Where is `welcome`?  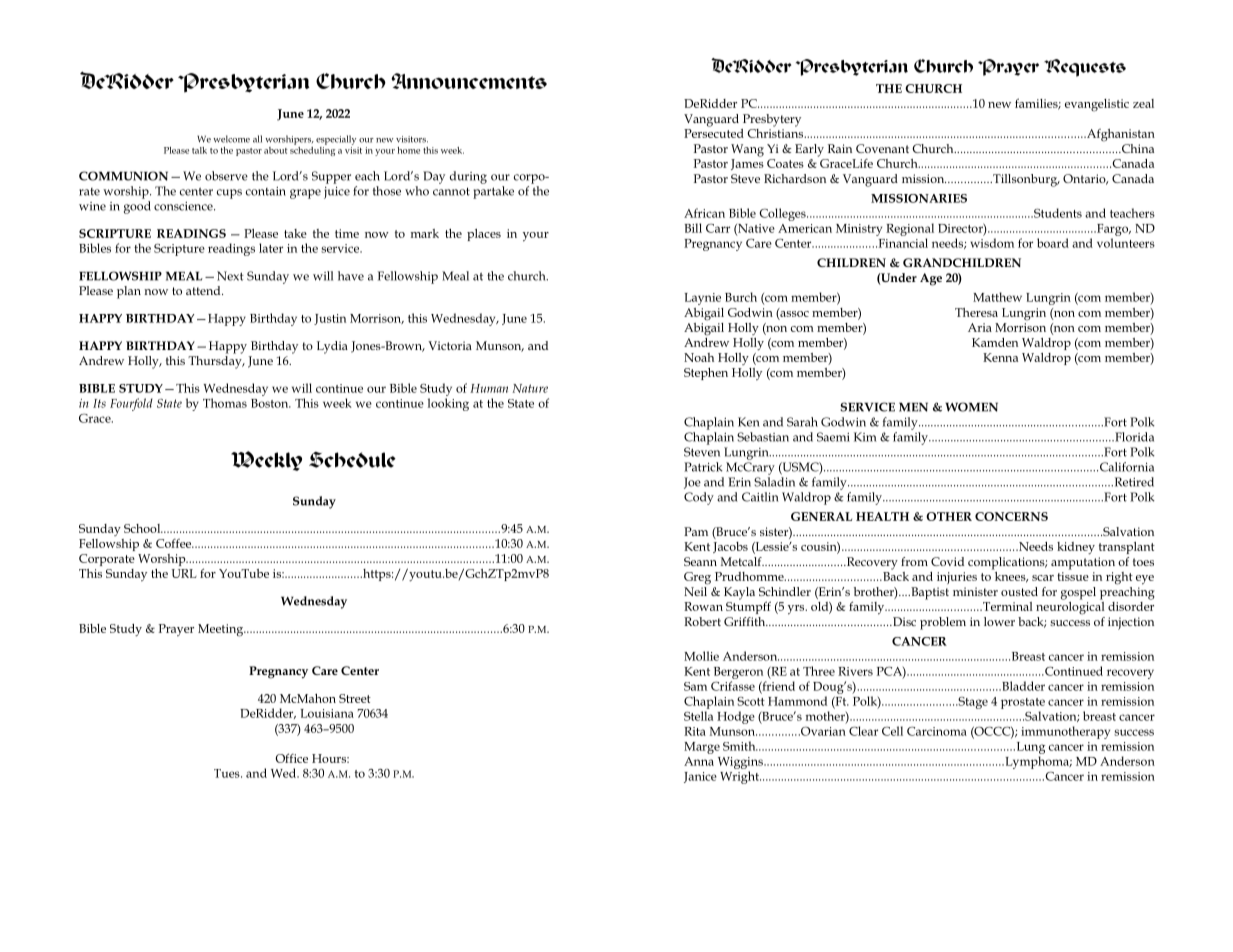
welcome is located at coordinates (231, 139).
